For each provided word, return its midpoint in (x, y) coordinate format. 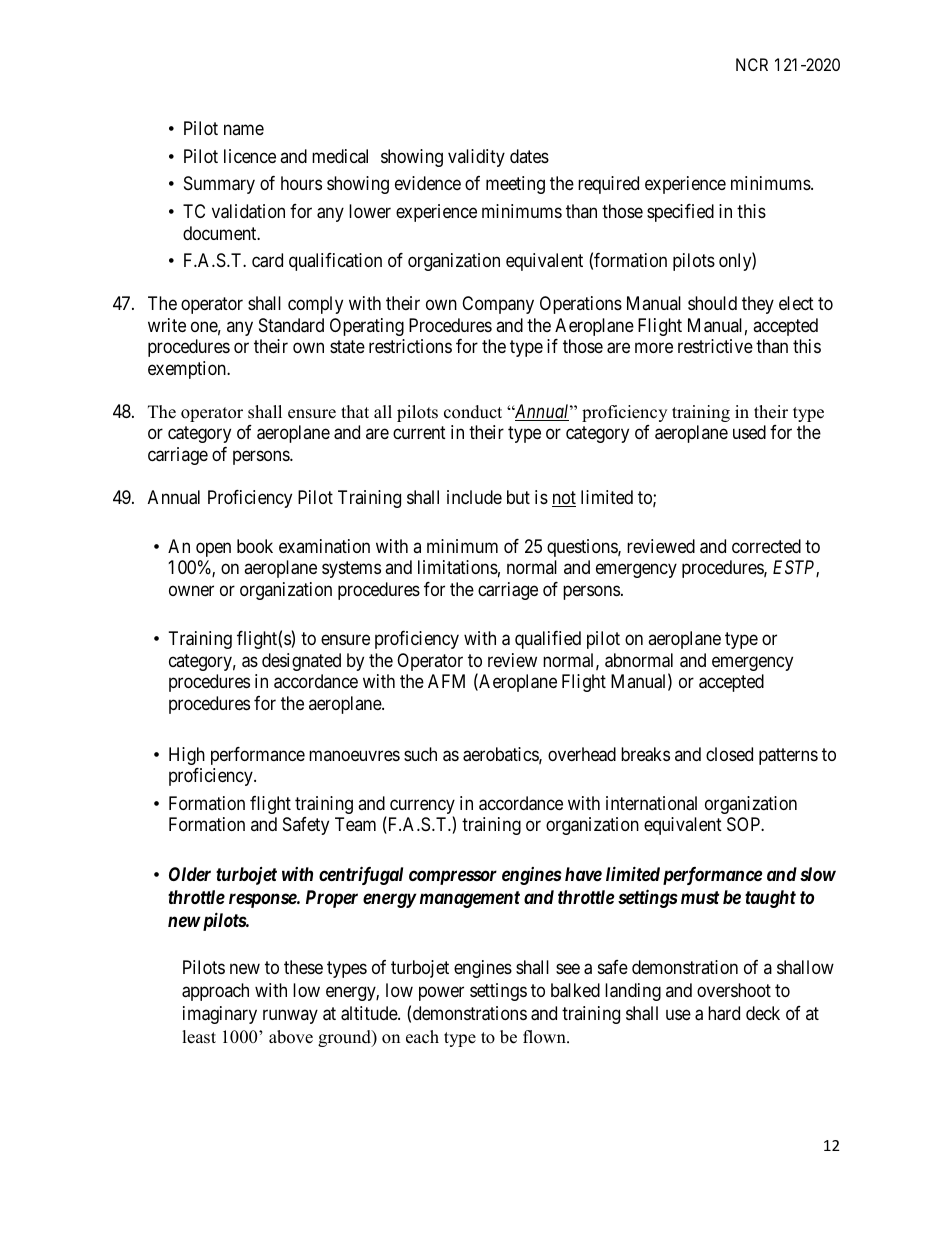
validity (476, 158)
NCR (752, 64)
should (712, 303)
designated (301, 662)
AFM (446, 681)
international (651, 803)
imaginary (220, 1015)
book (255, 546)
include (474, 497)
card (267, 260)
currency (422, 808)
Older (190, 874)
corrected (766, 546)
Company (498, 305)
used (749, 432)
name (244, 129)
